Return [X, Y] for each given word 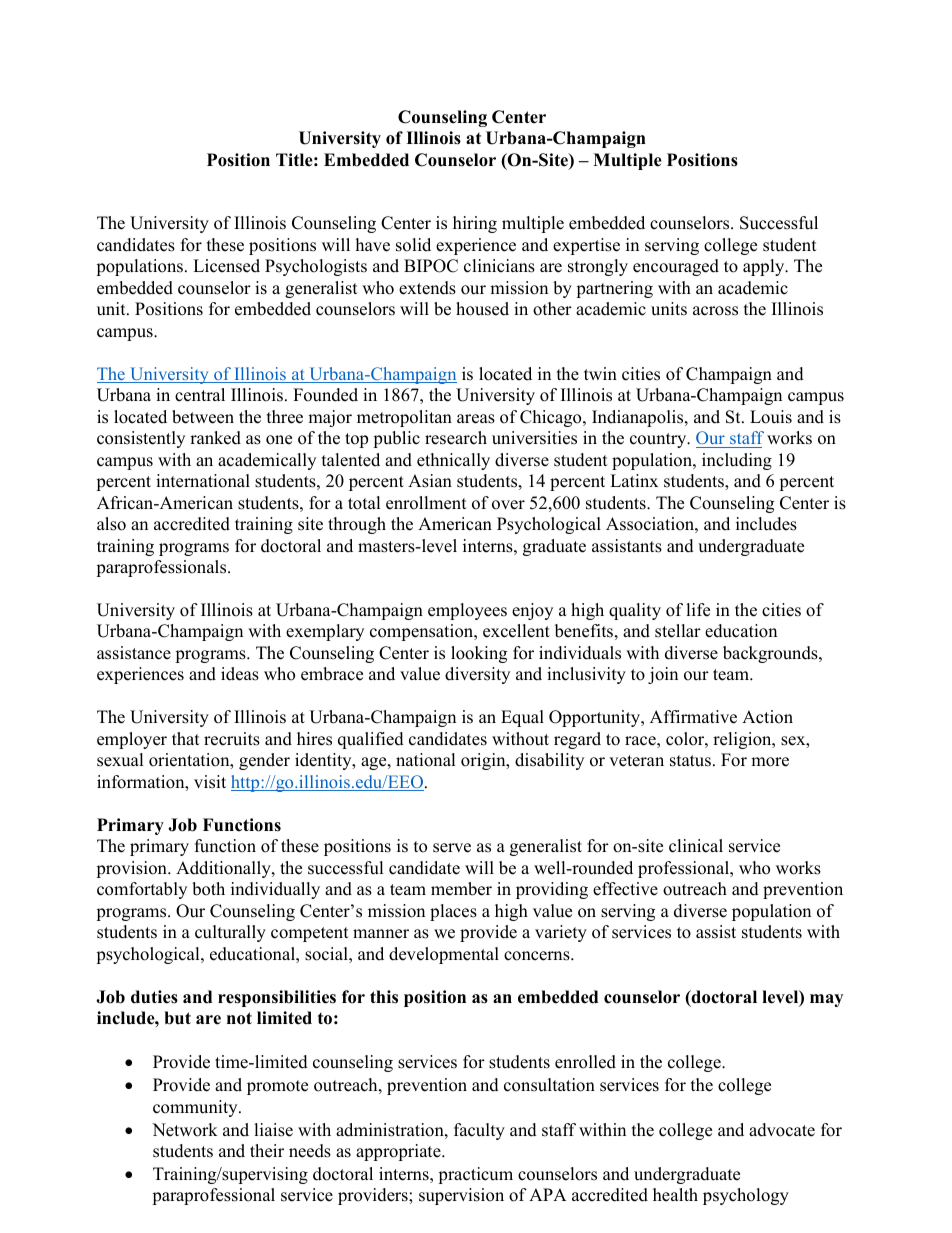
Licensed [226, 266]
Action [767, 717]
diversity [477, 675]
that [186, 738]
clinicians [499, 266]
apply [765, 267]
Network [185, 1130]
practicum [475, 1175]
